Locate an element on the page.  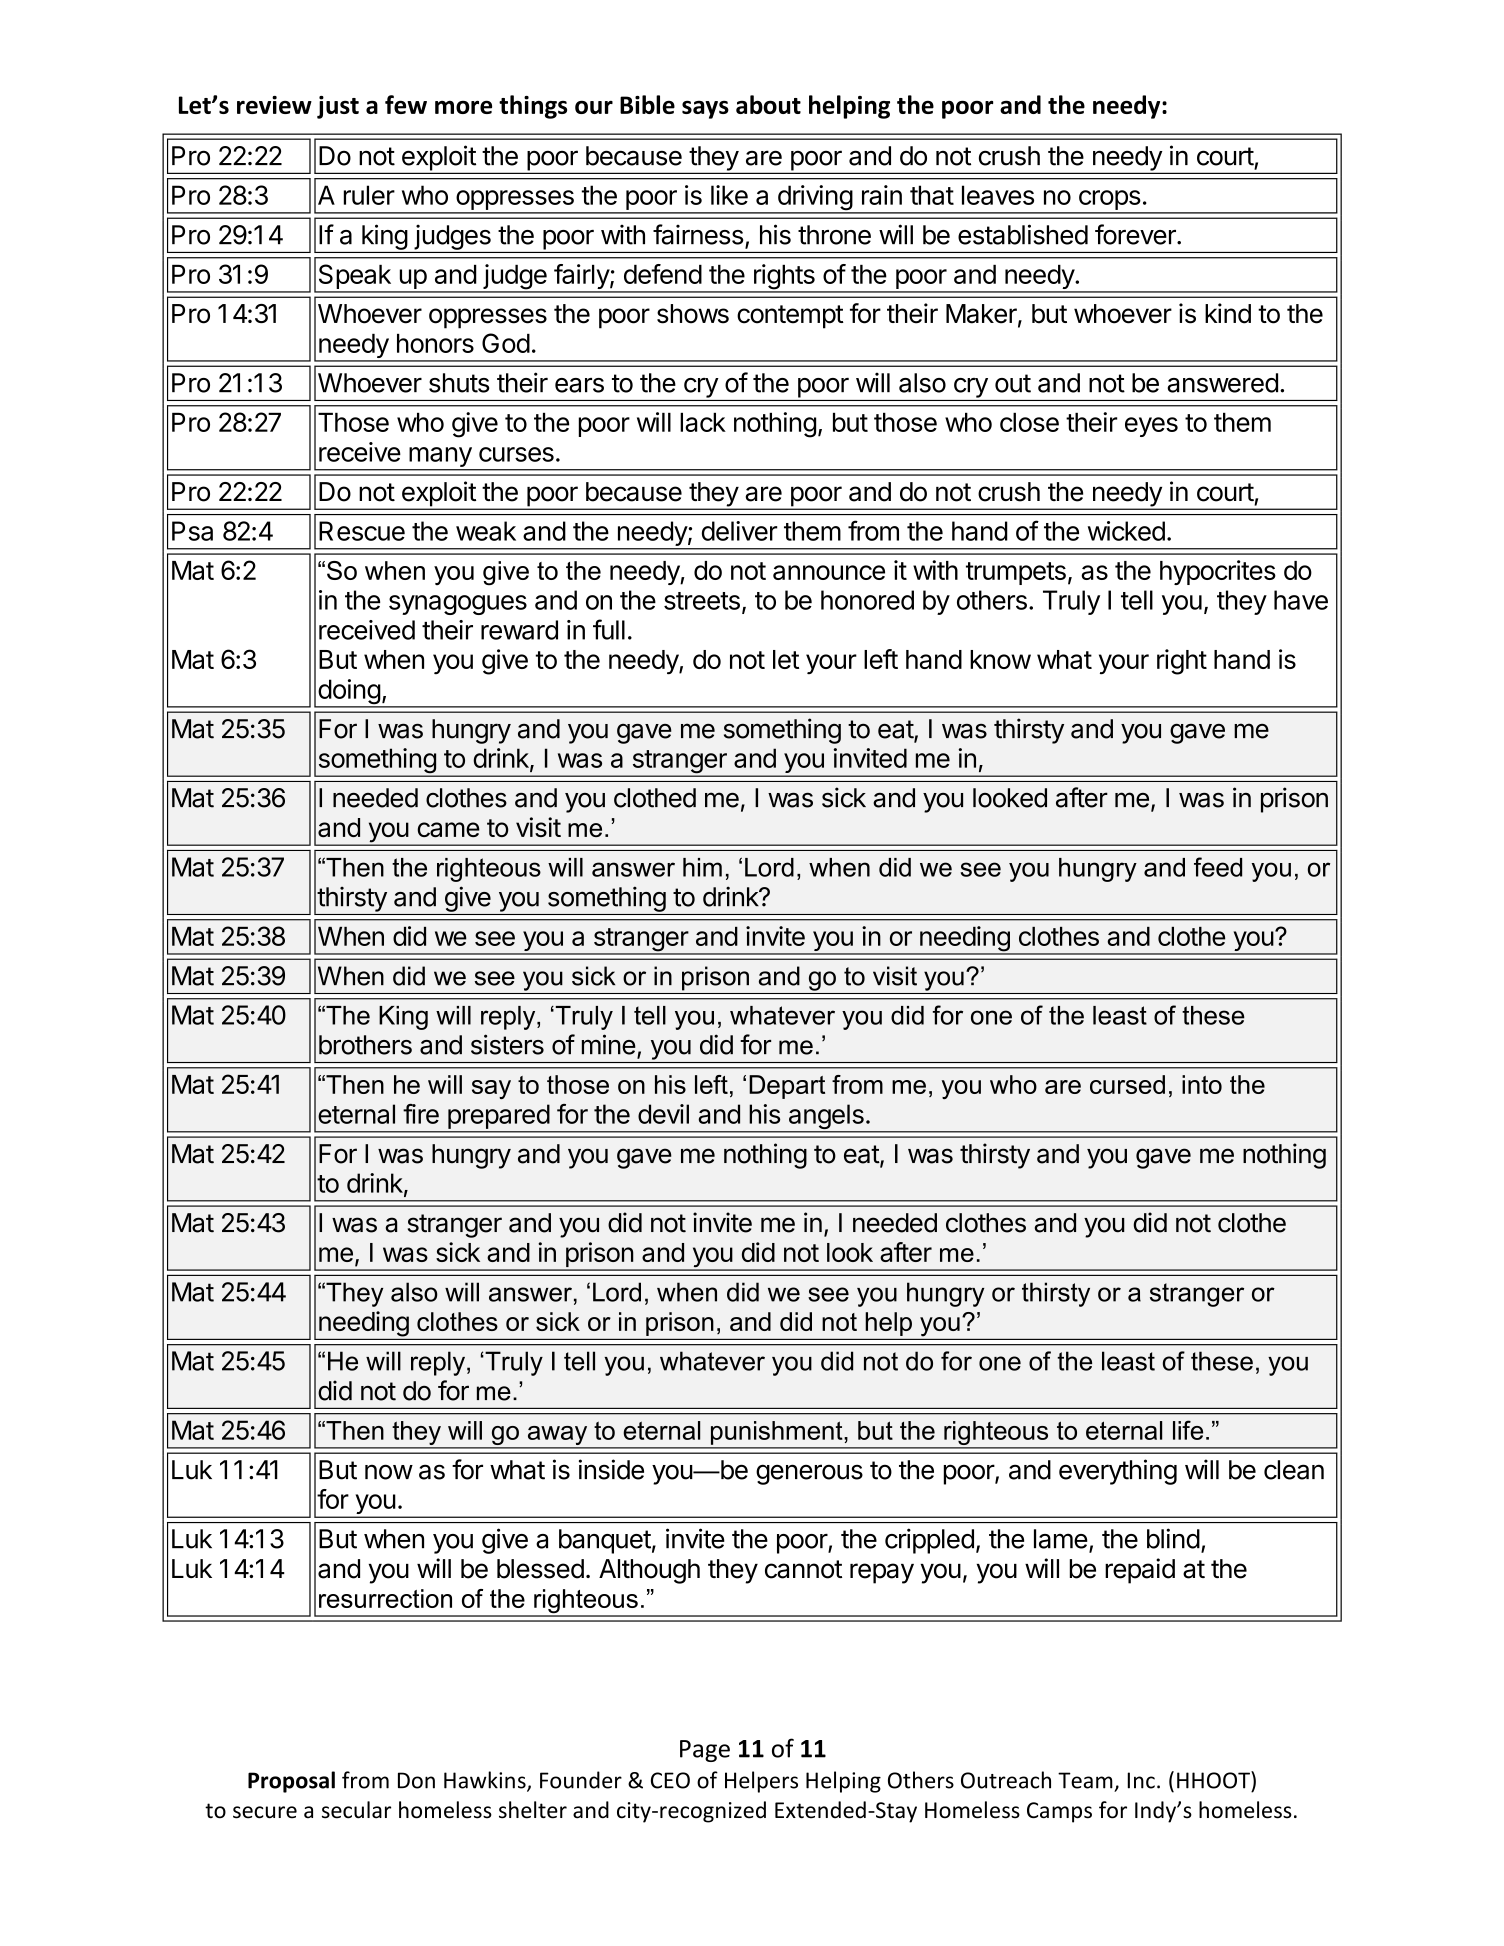
generous is located at coordinates (809, 1474).
